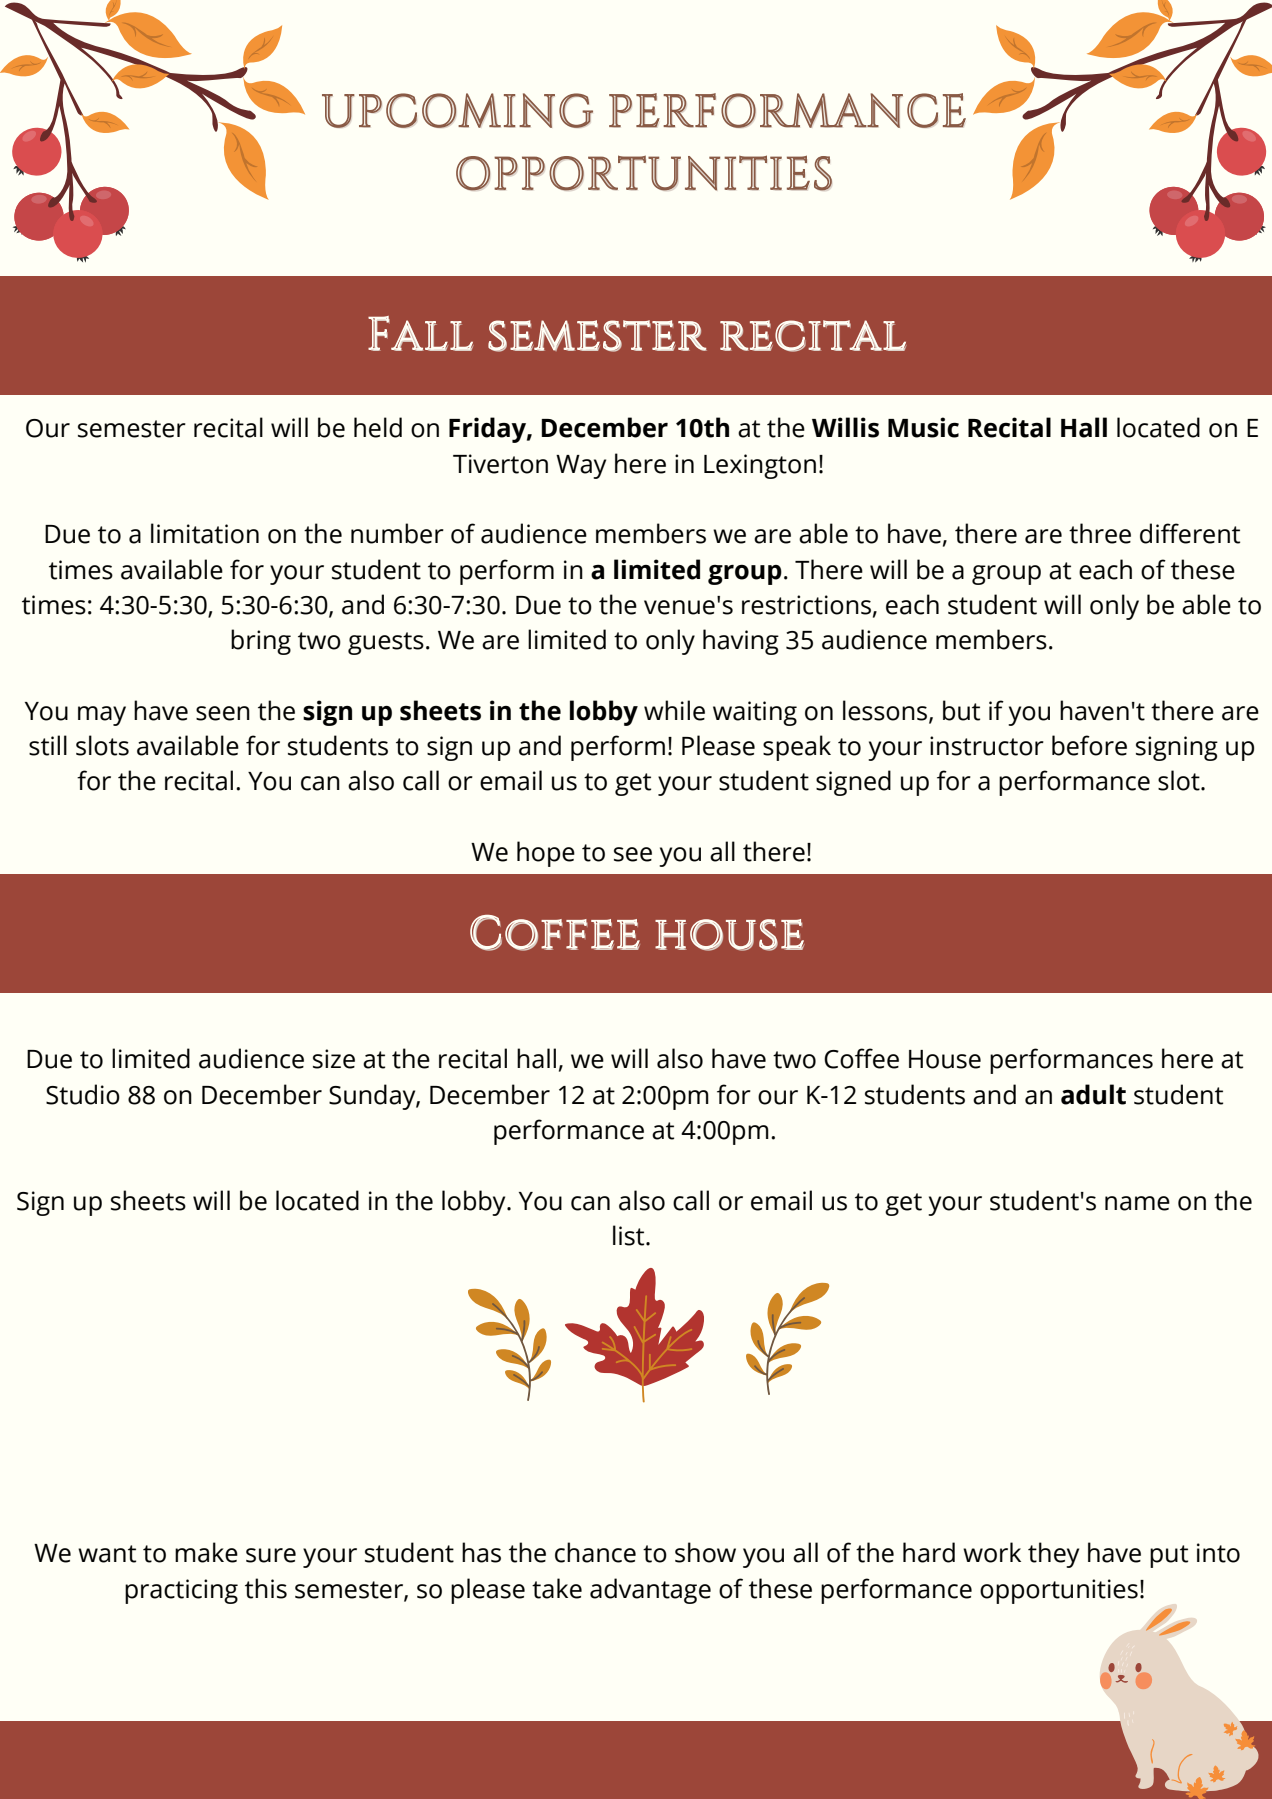 This page has width=1272, height=1799. What do you see at coordinates (206, 1552) in the page?
I see `make` at bounding box center [206, 1552].
